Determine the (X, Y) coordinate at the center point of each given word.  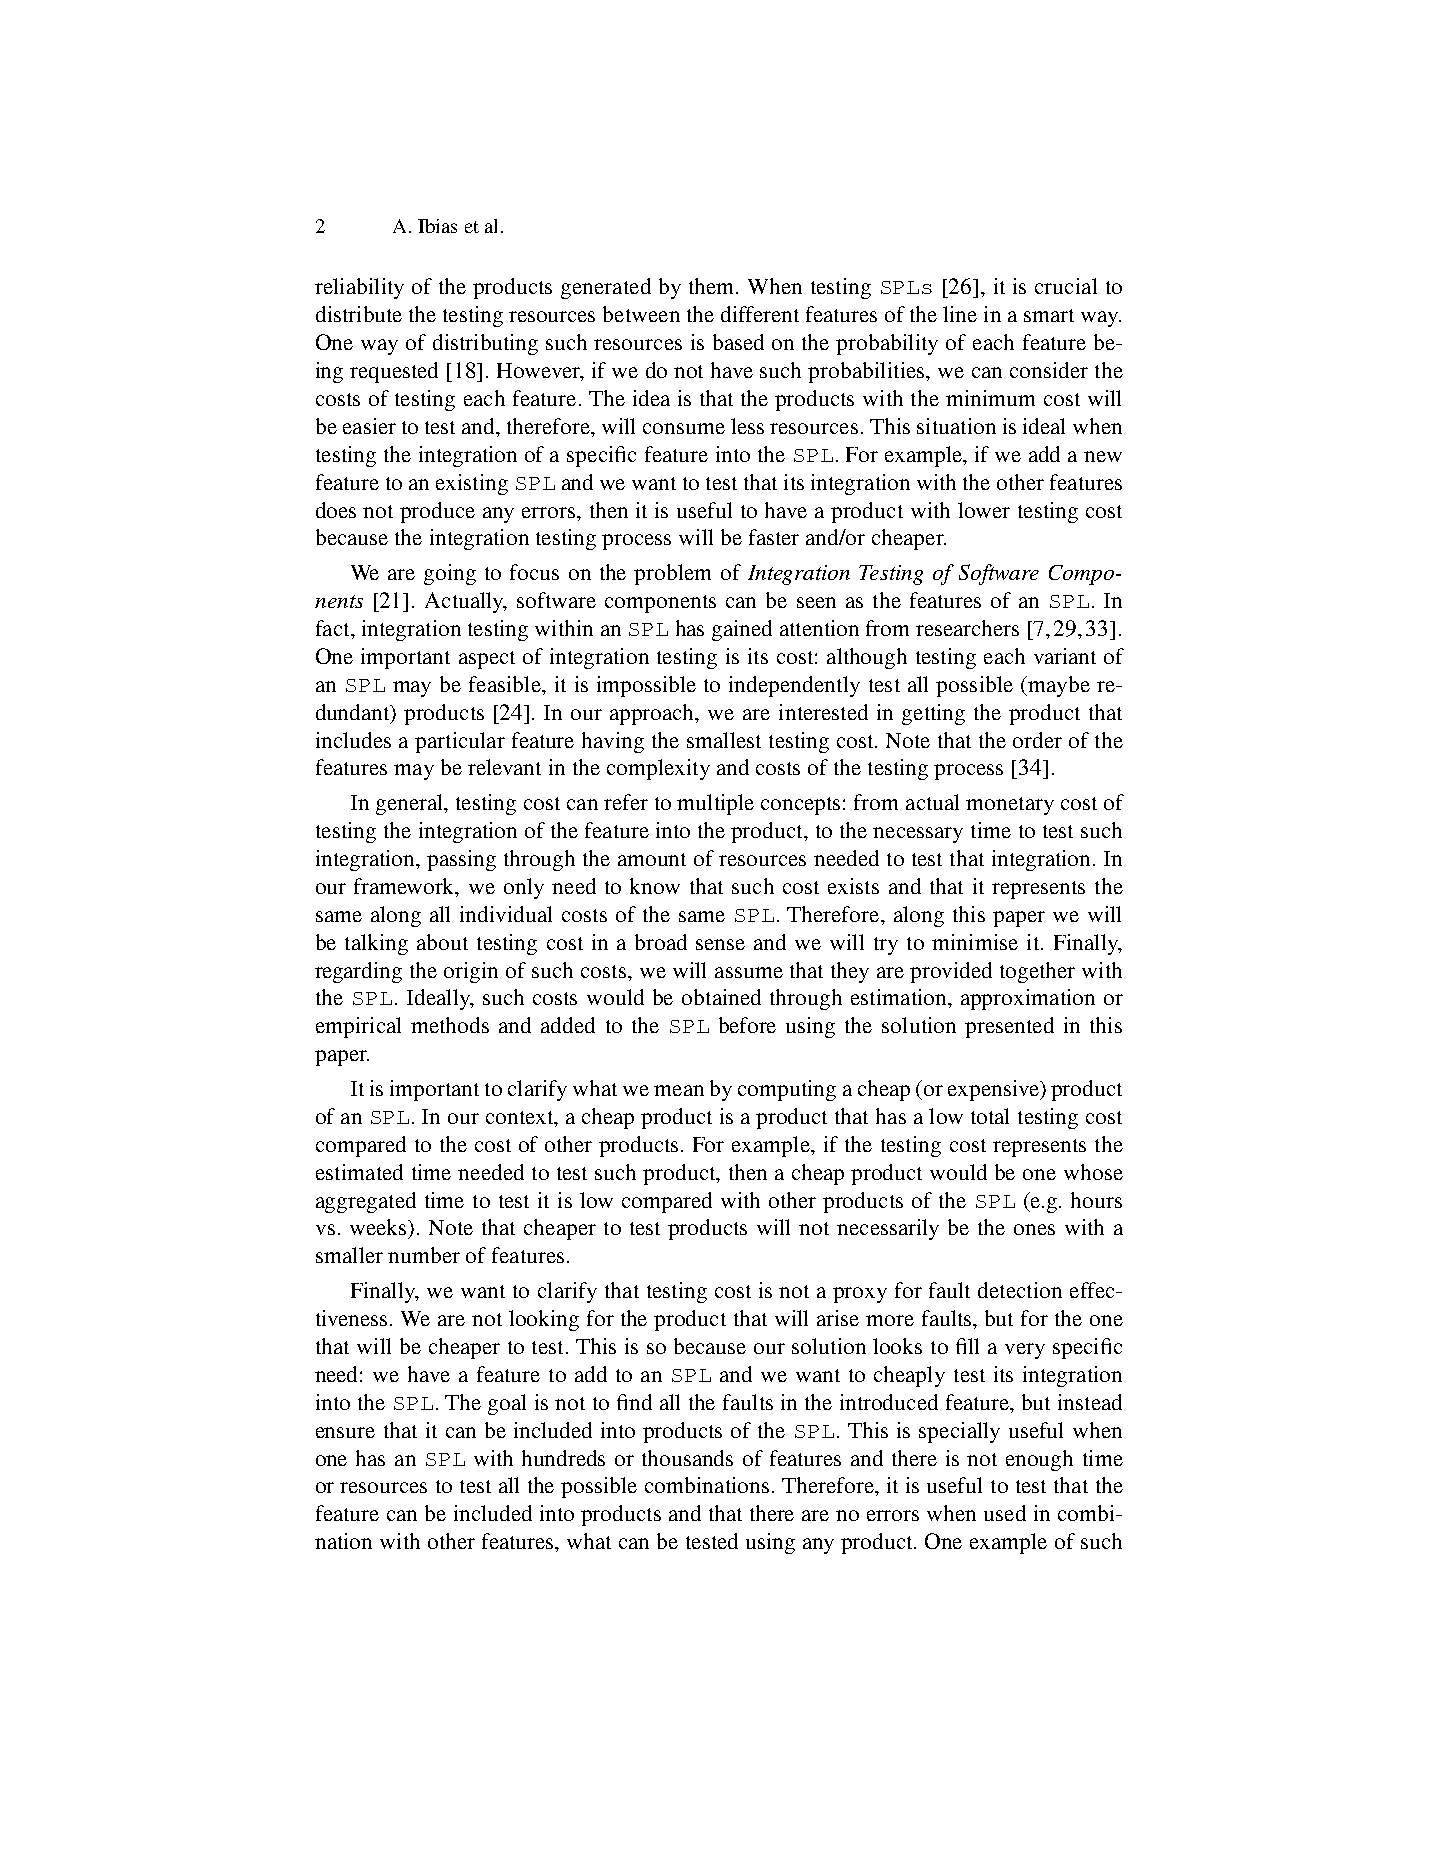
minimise (975, 942)
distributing (485, 344)
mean (679, 1090)
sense (720, 944)
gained (742, 630)
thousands (687, 1458)
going (450, 574)
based (738, 342)
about (442, 942)
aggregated (366, 1202)
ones (1034, 1229)
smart (1049, 315)
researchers (967, 628)
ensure (345, 1432)
